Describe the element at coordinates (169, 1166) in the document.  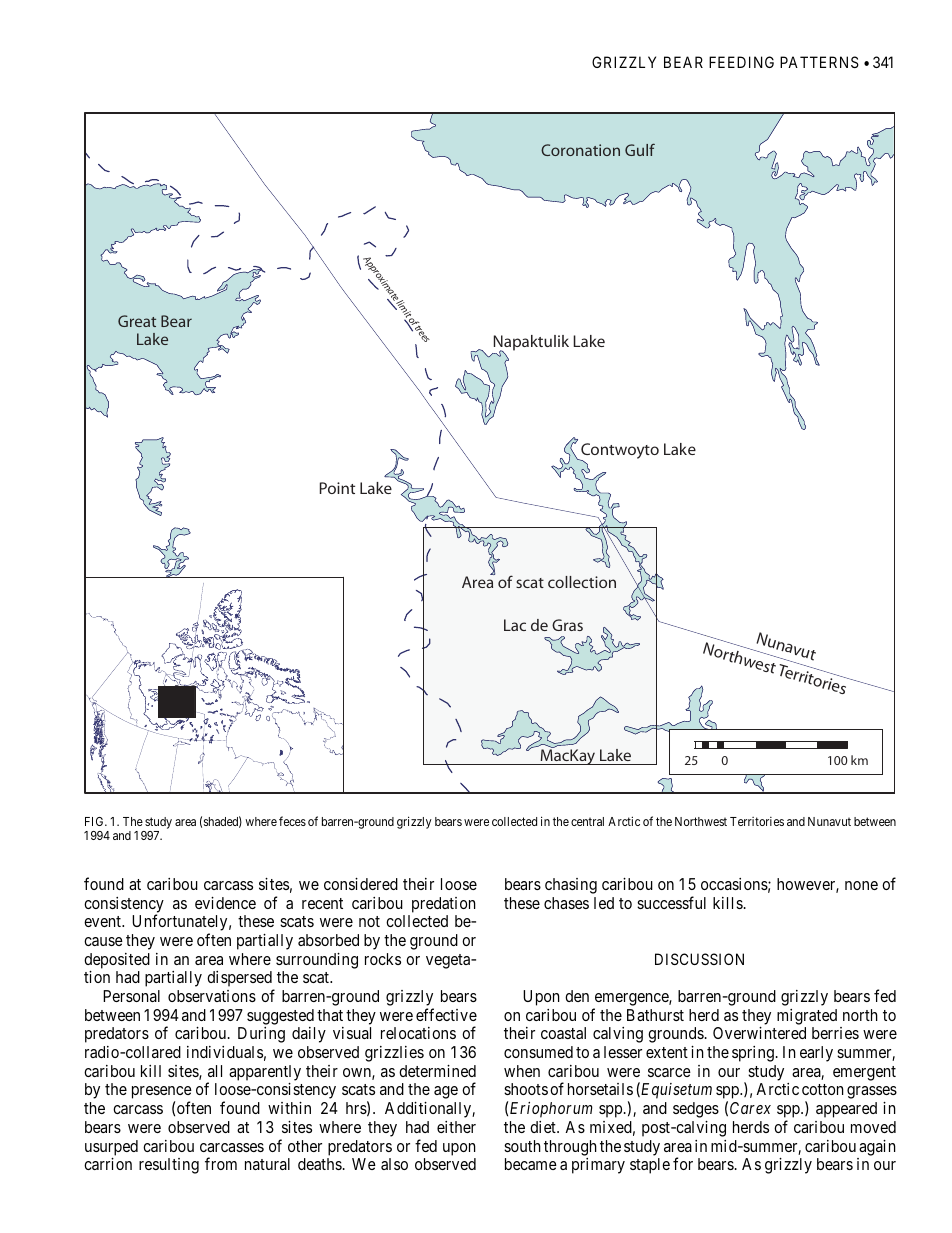
I see `resulting` at that location.
